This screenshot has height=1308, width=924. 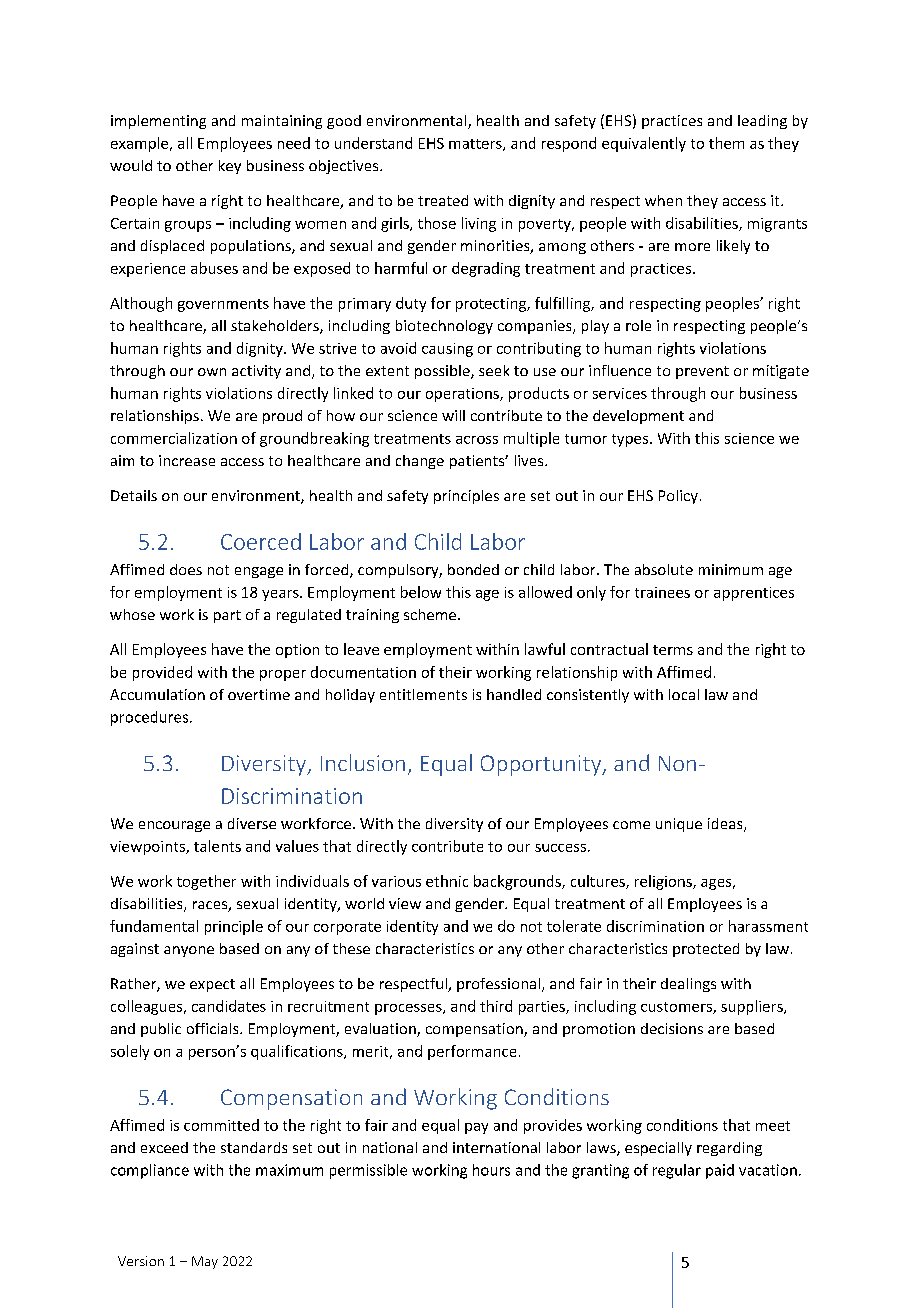 What do you see at coordinates (230, 167) in the screenshot?
I see `key` at bounding box center [230, 167].
